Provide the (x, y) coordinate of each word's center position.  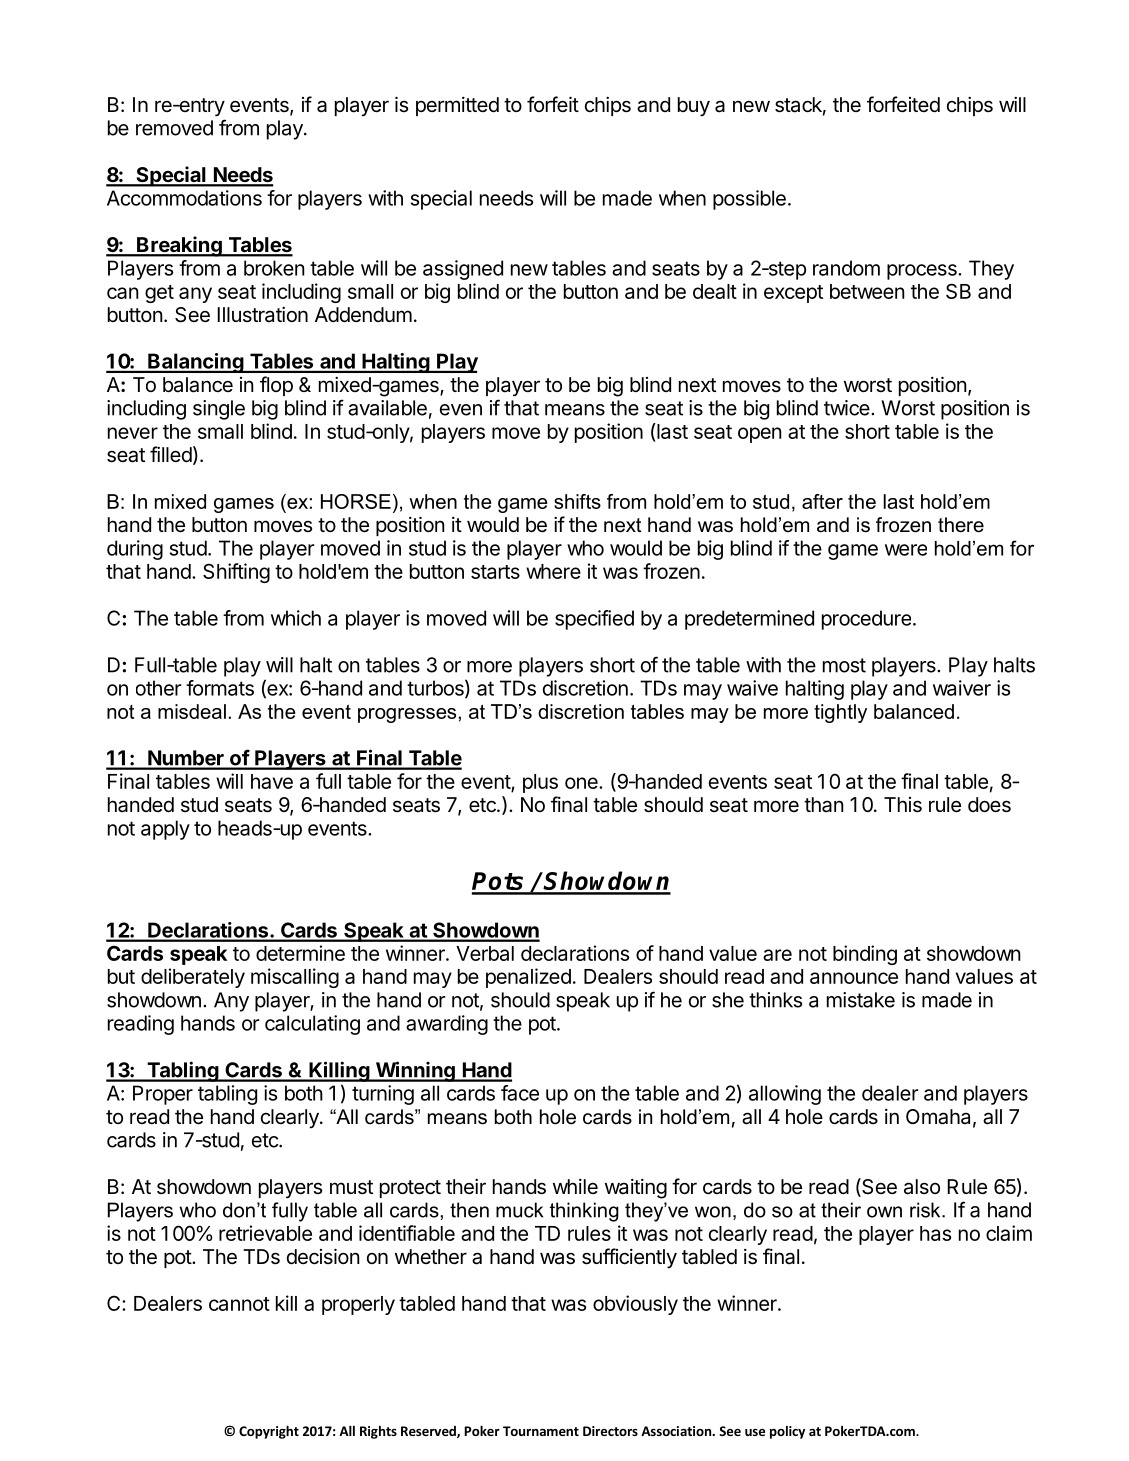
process (923, 272)
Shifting (236, 573)
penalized (528, 978)
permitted (457, 106)
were (906, 550)
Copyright (269, 1432)
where (553, 571)
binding (865, 955)
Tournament (541, 1431)
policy (787, 1432)
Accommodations (184, 198)
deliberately (193, 978)
